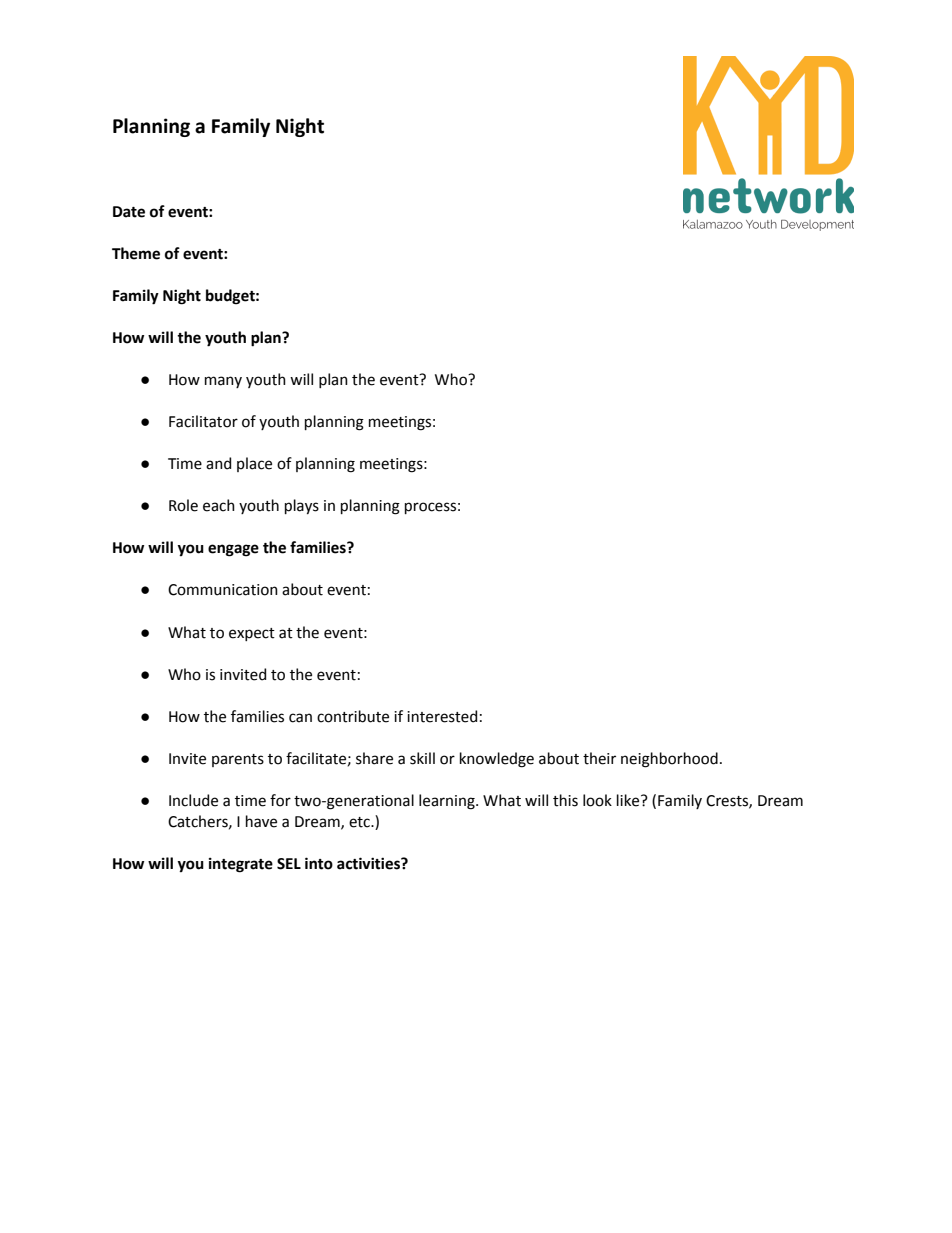  What do you see at coordinates (599, 758) in the screenshot?
I see `their` at bounding box center [599, 758].
